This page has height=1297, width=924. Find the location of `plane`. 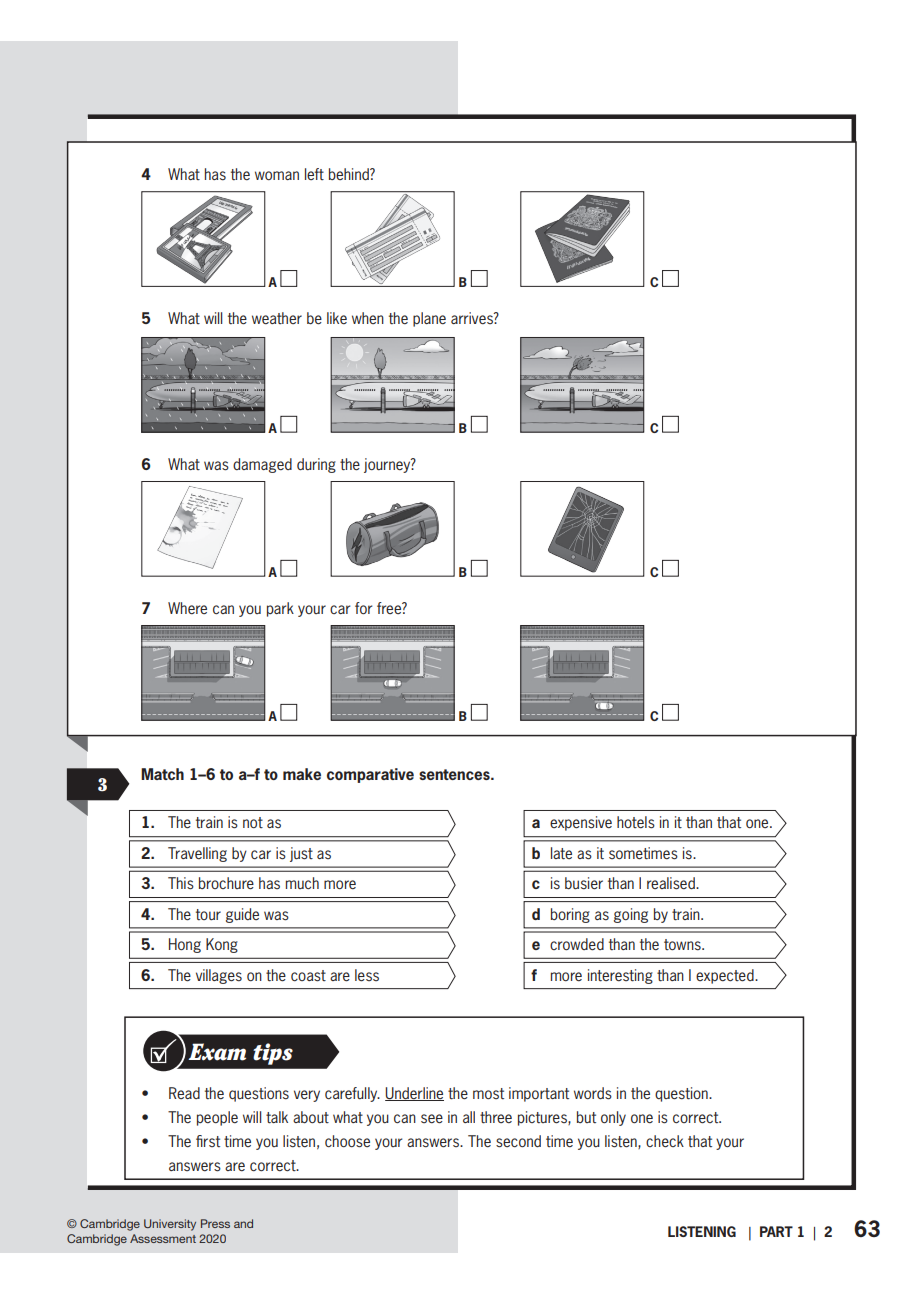

plane is located at coordinates (429, 319).
